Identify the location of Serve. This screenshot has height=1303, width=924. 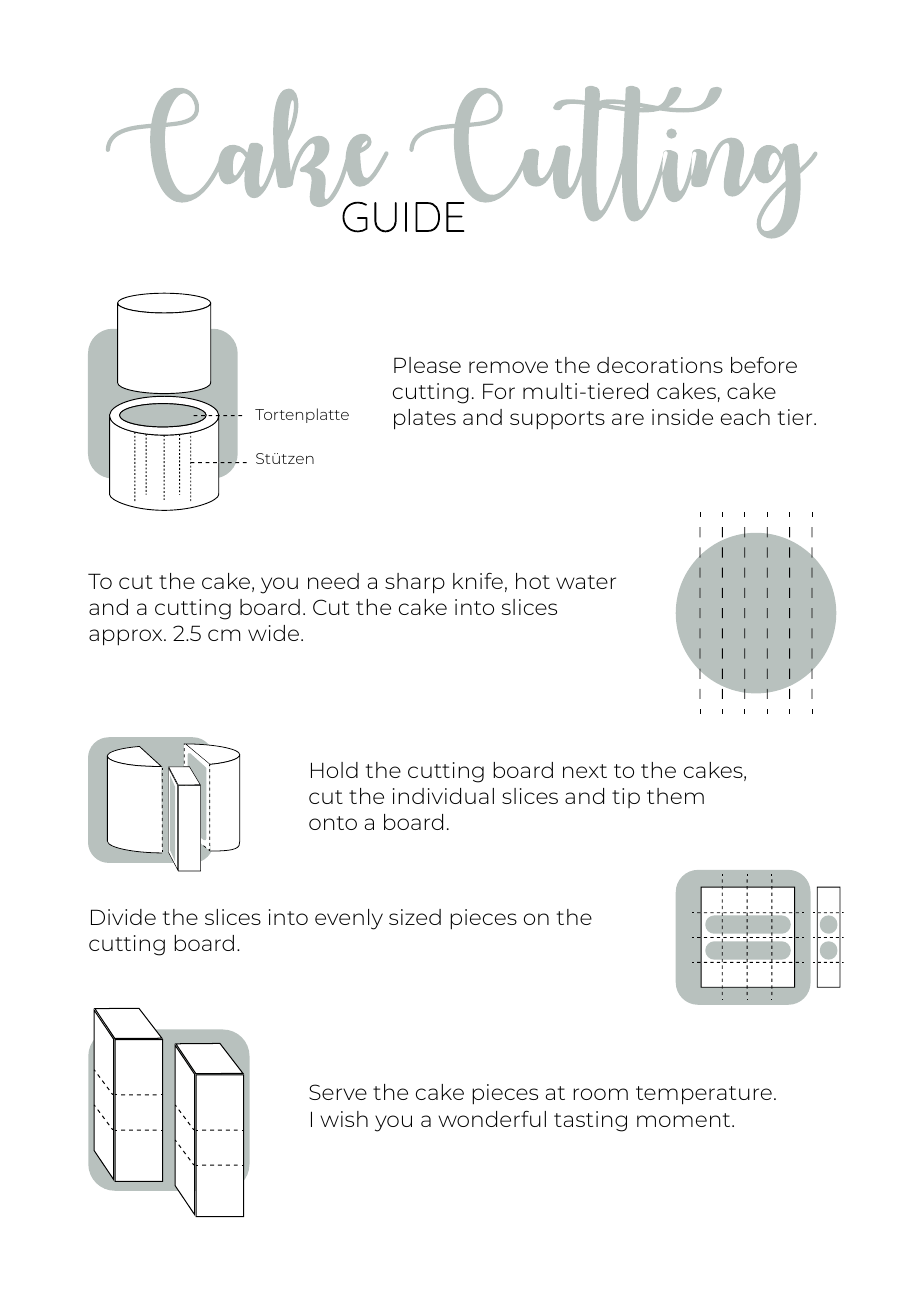
(338, 1092).
